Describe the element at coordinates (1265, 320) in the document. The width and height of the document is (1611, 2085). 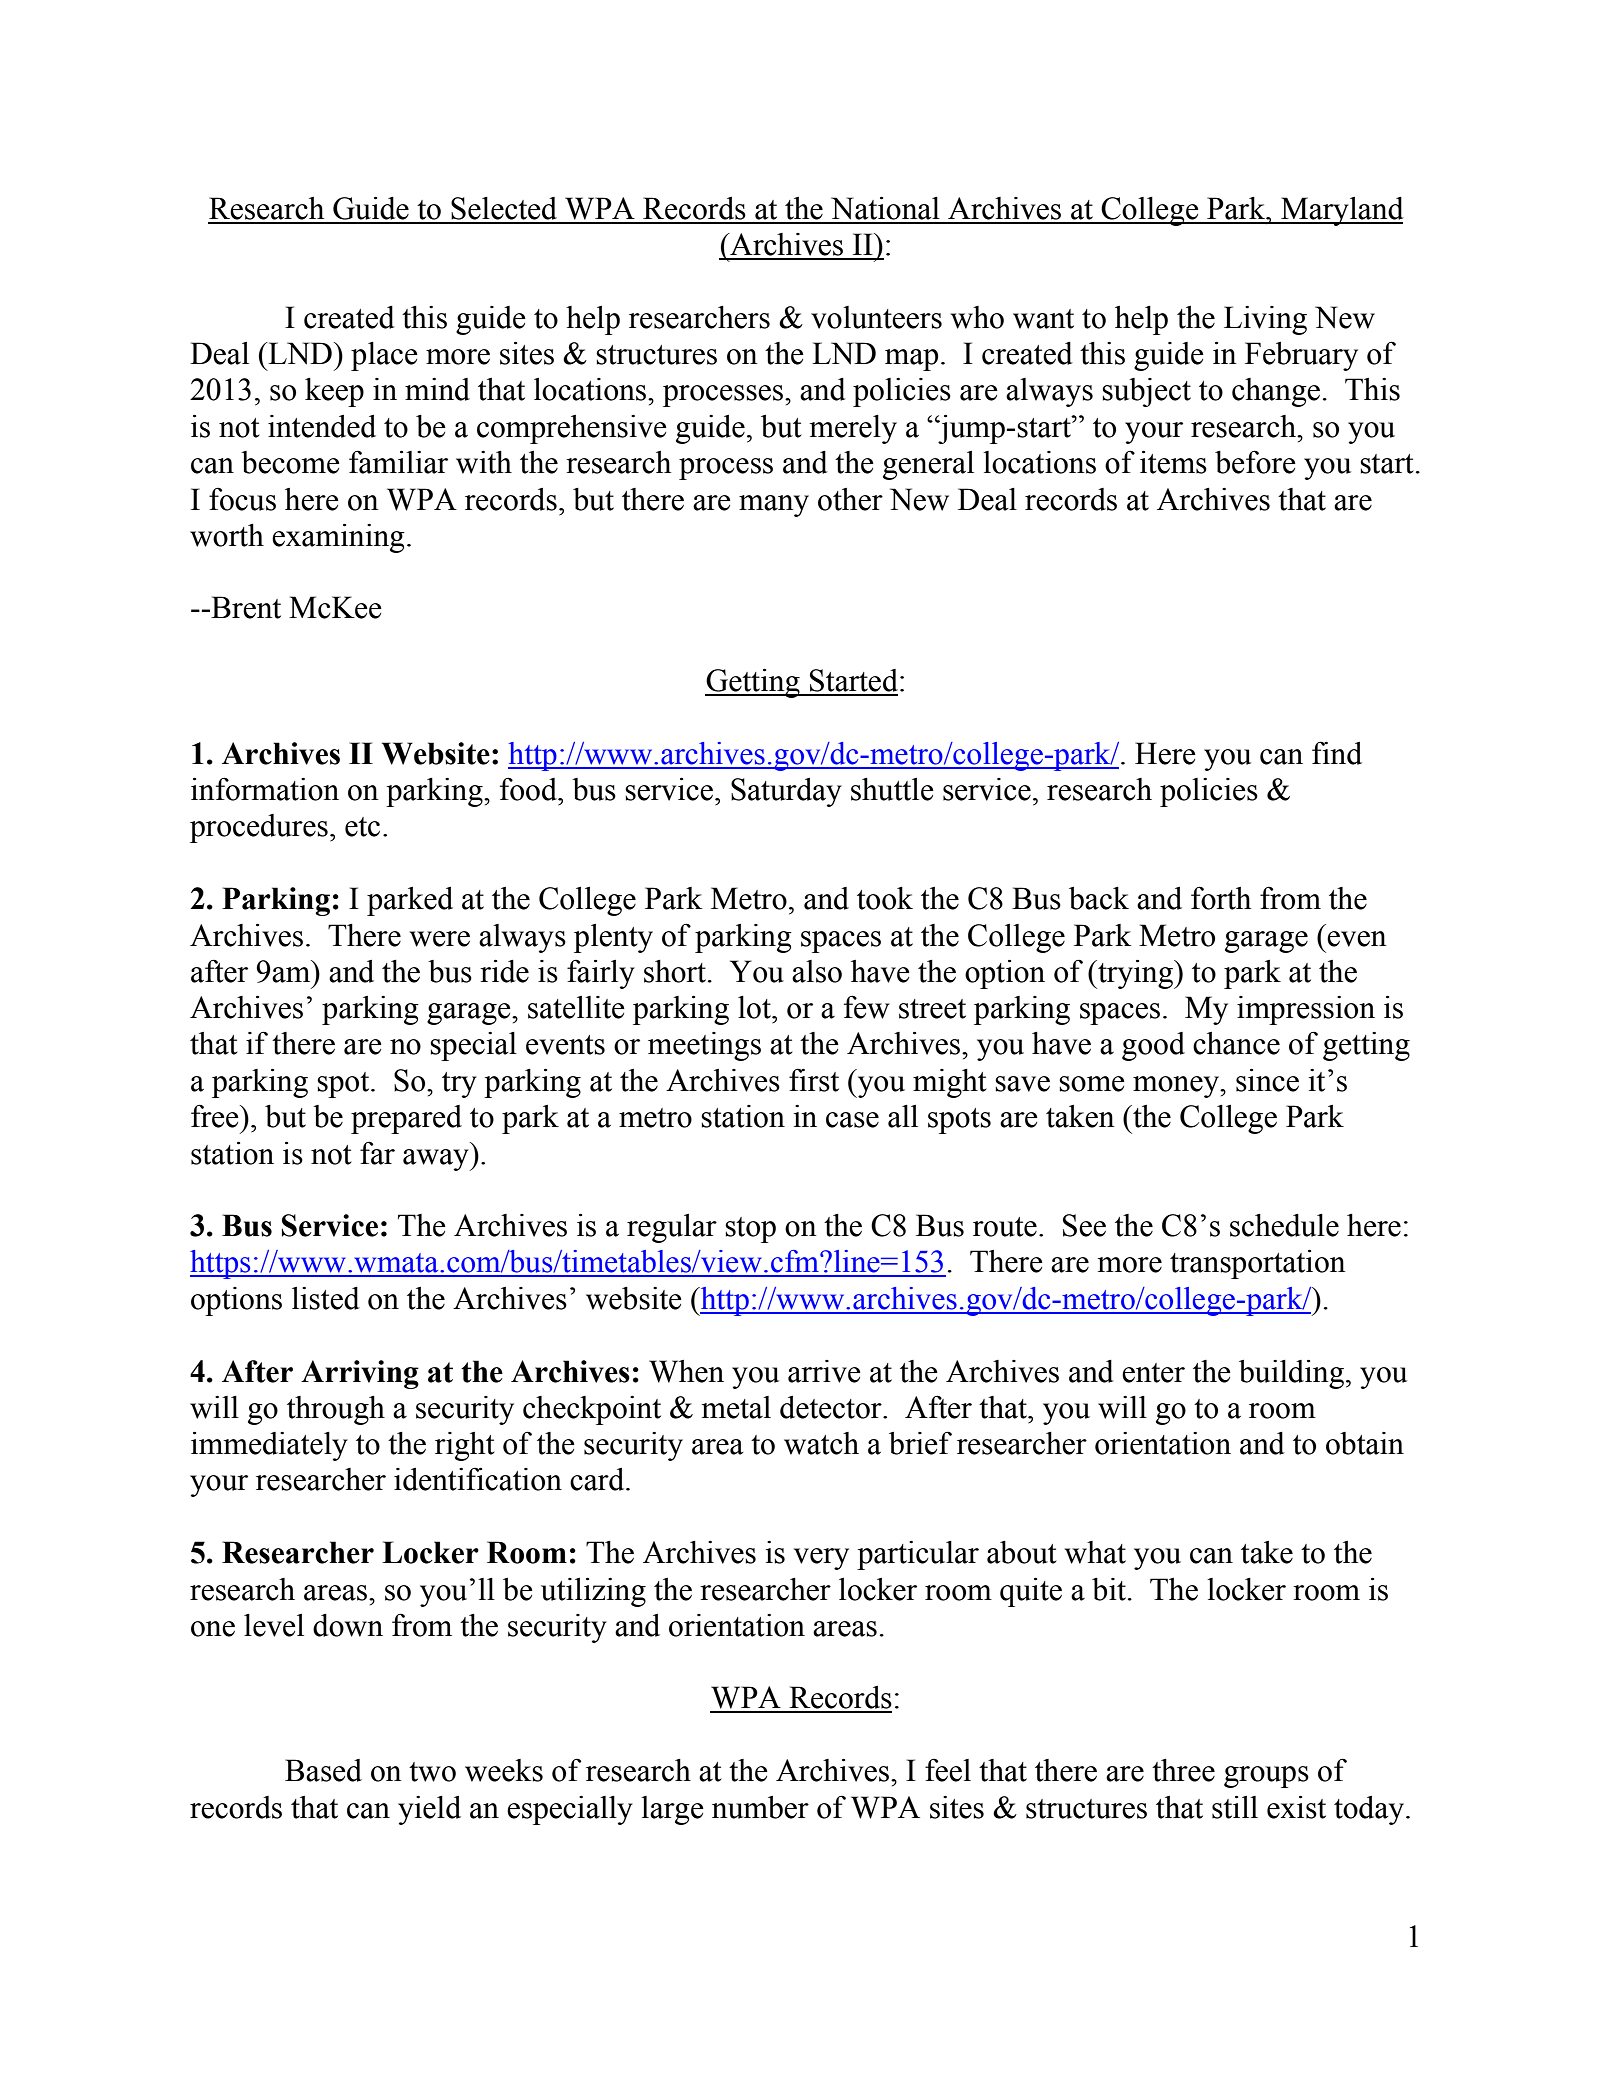
I see `Living` at that location.
